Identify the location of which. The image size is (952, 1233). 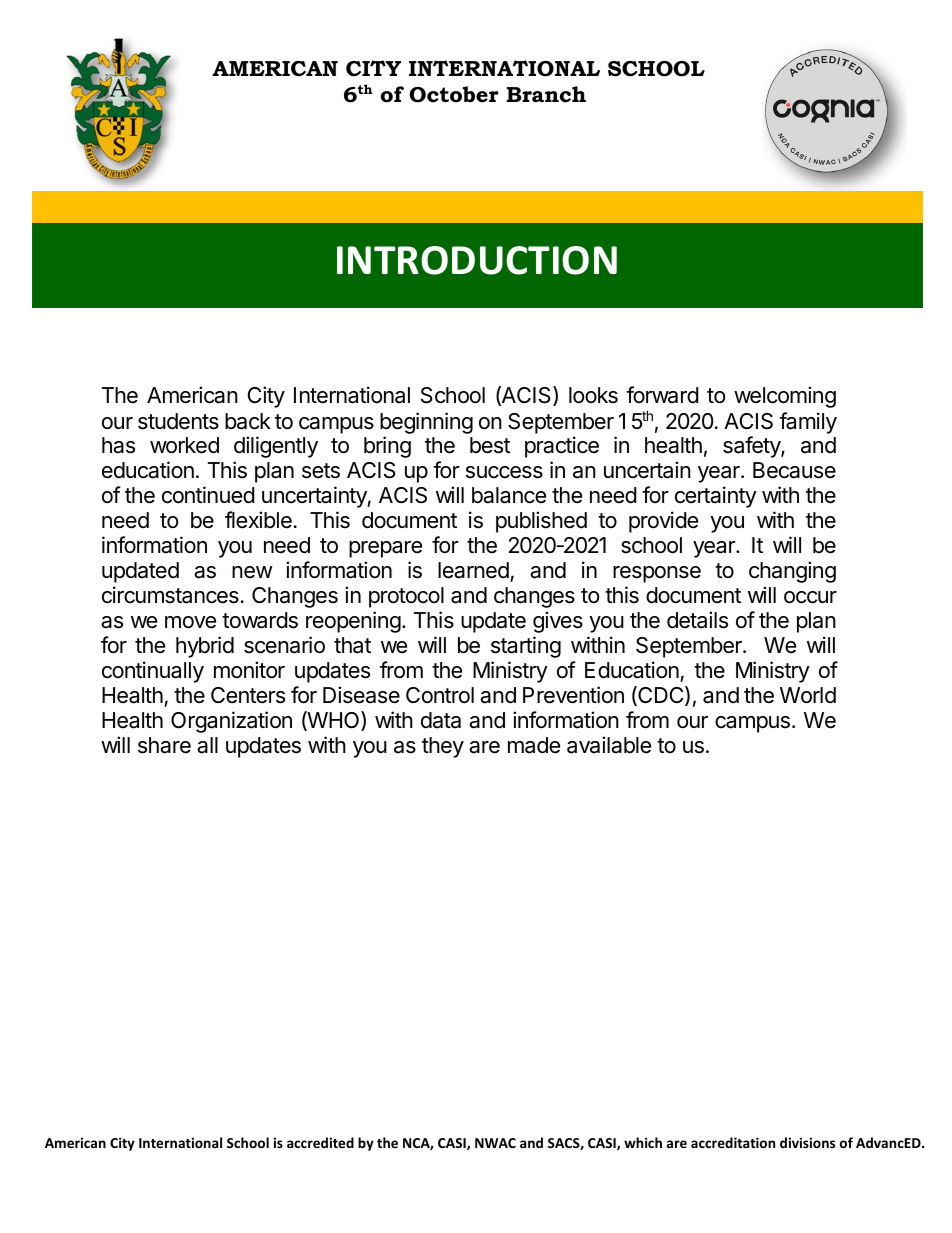
(643, 1142).
